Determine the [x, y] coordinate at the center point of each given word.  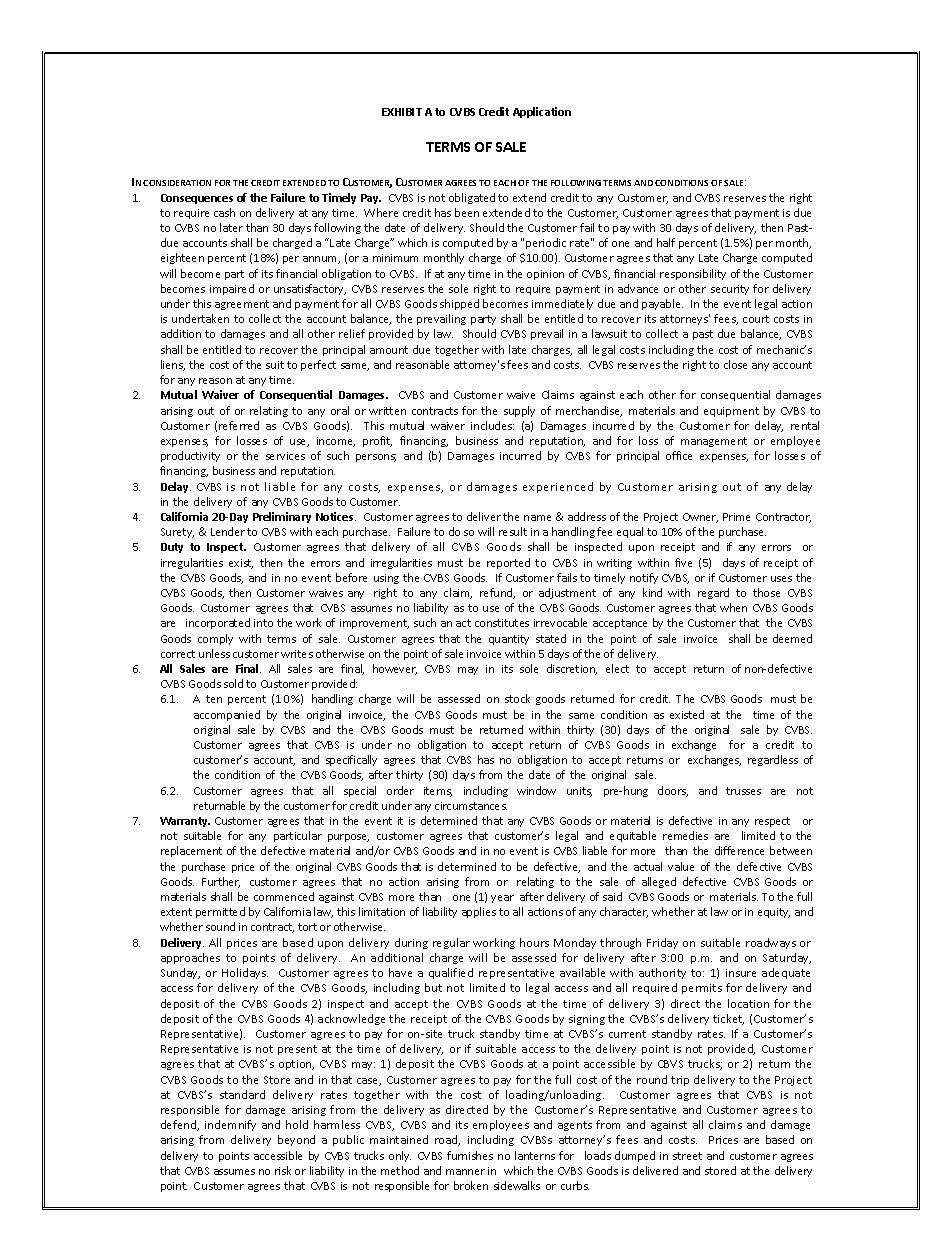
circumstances [471, 806]
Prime [736, 517]
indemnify [230, 1125]
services [285, 456]
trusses [743, 791]
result [513, 531]
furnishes [470, 1155]
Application [542, 112]
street [687, 1156]
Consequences [197, 199]
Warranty [185, 822]
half [666, 242]
